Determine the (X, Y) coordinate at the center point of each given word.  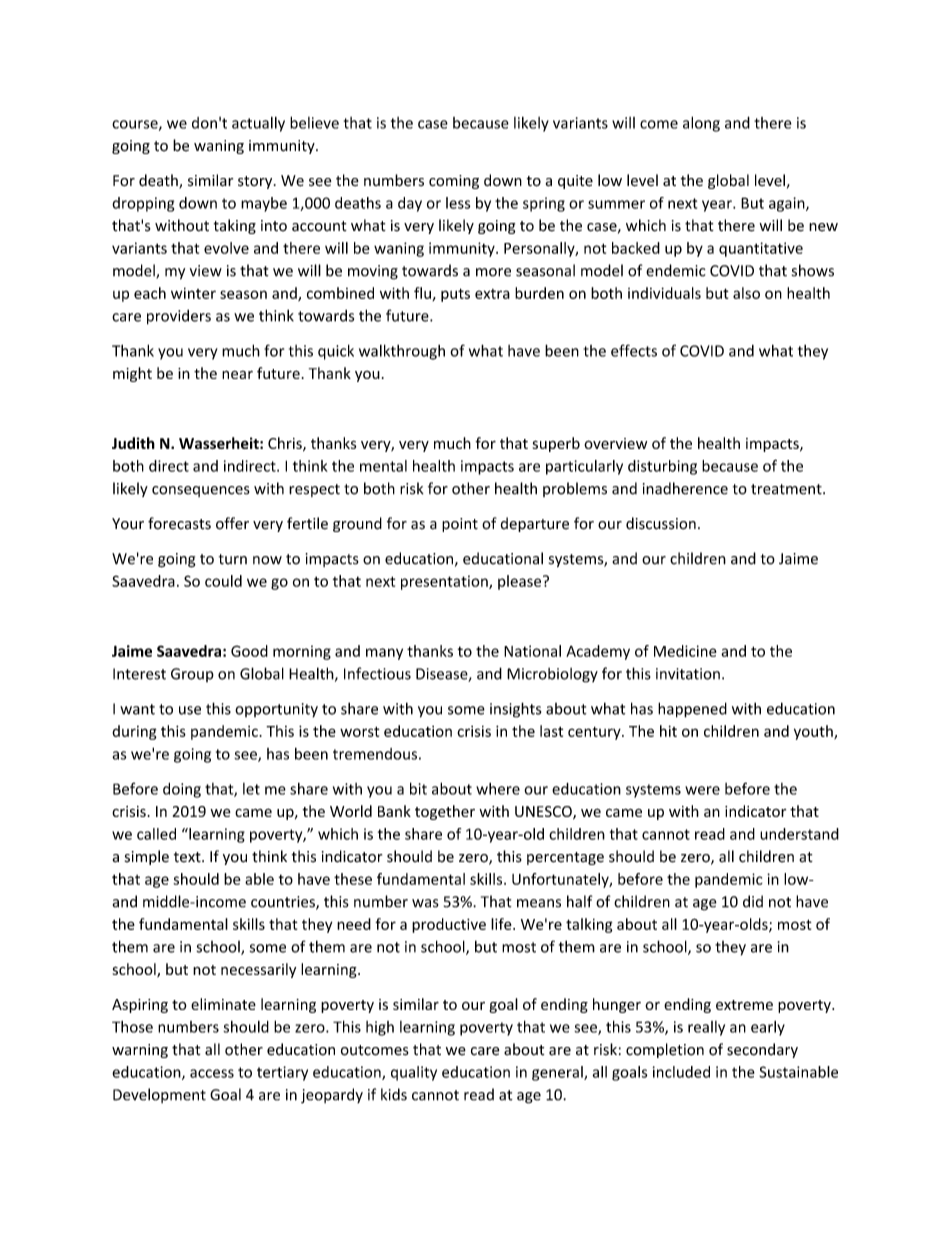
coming (454, 182)
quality (414, 1073)
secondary (762, 1050)
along (701, 124)
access (212, 1073)
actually (258, 124)
